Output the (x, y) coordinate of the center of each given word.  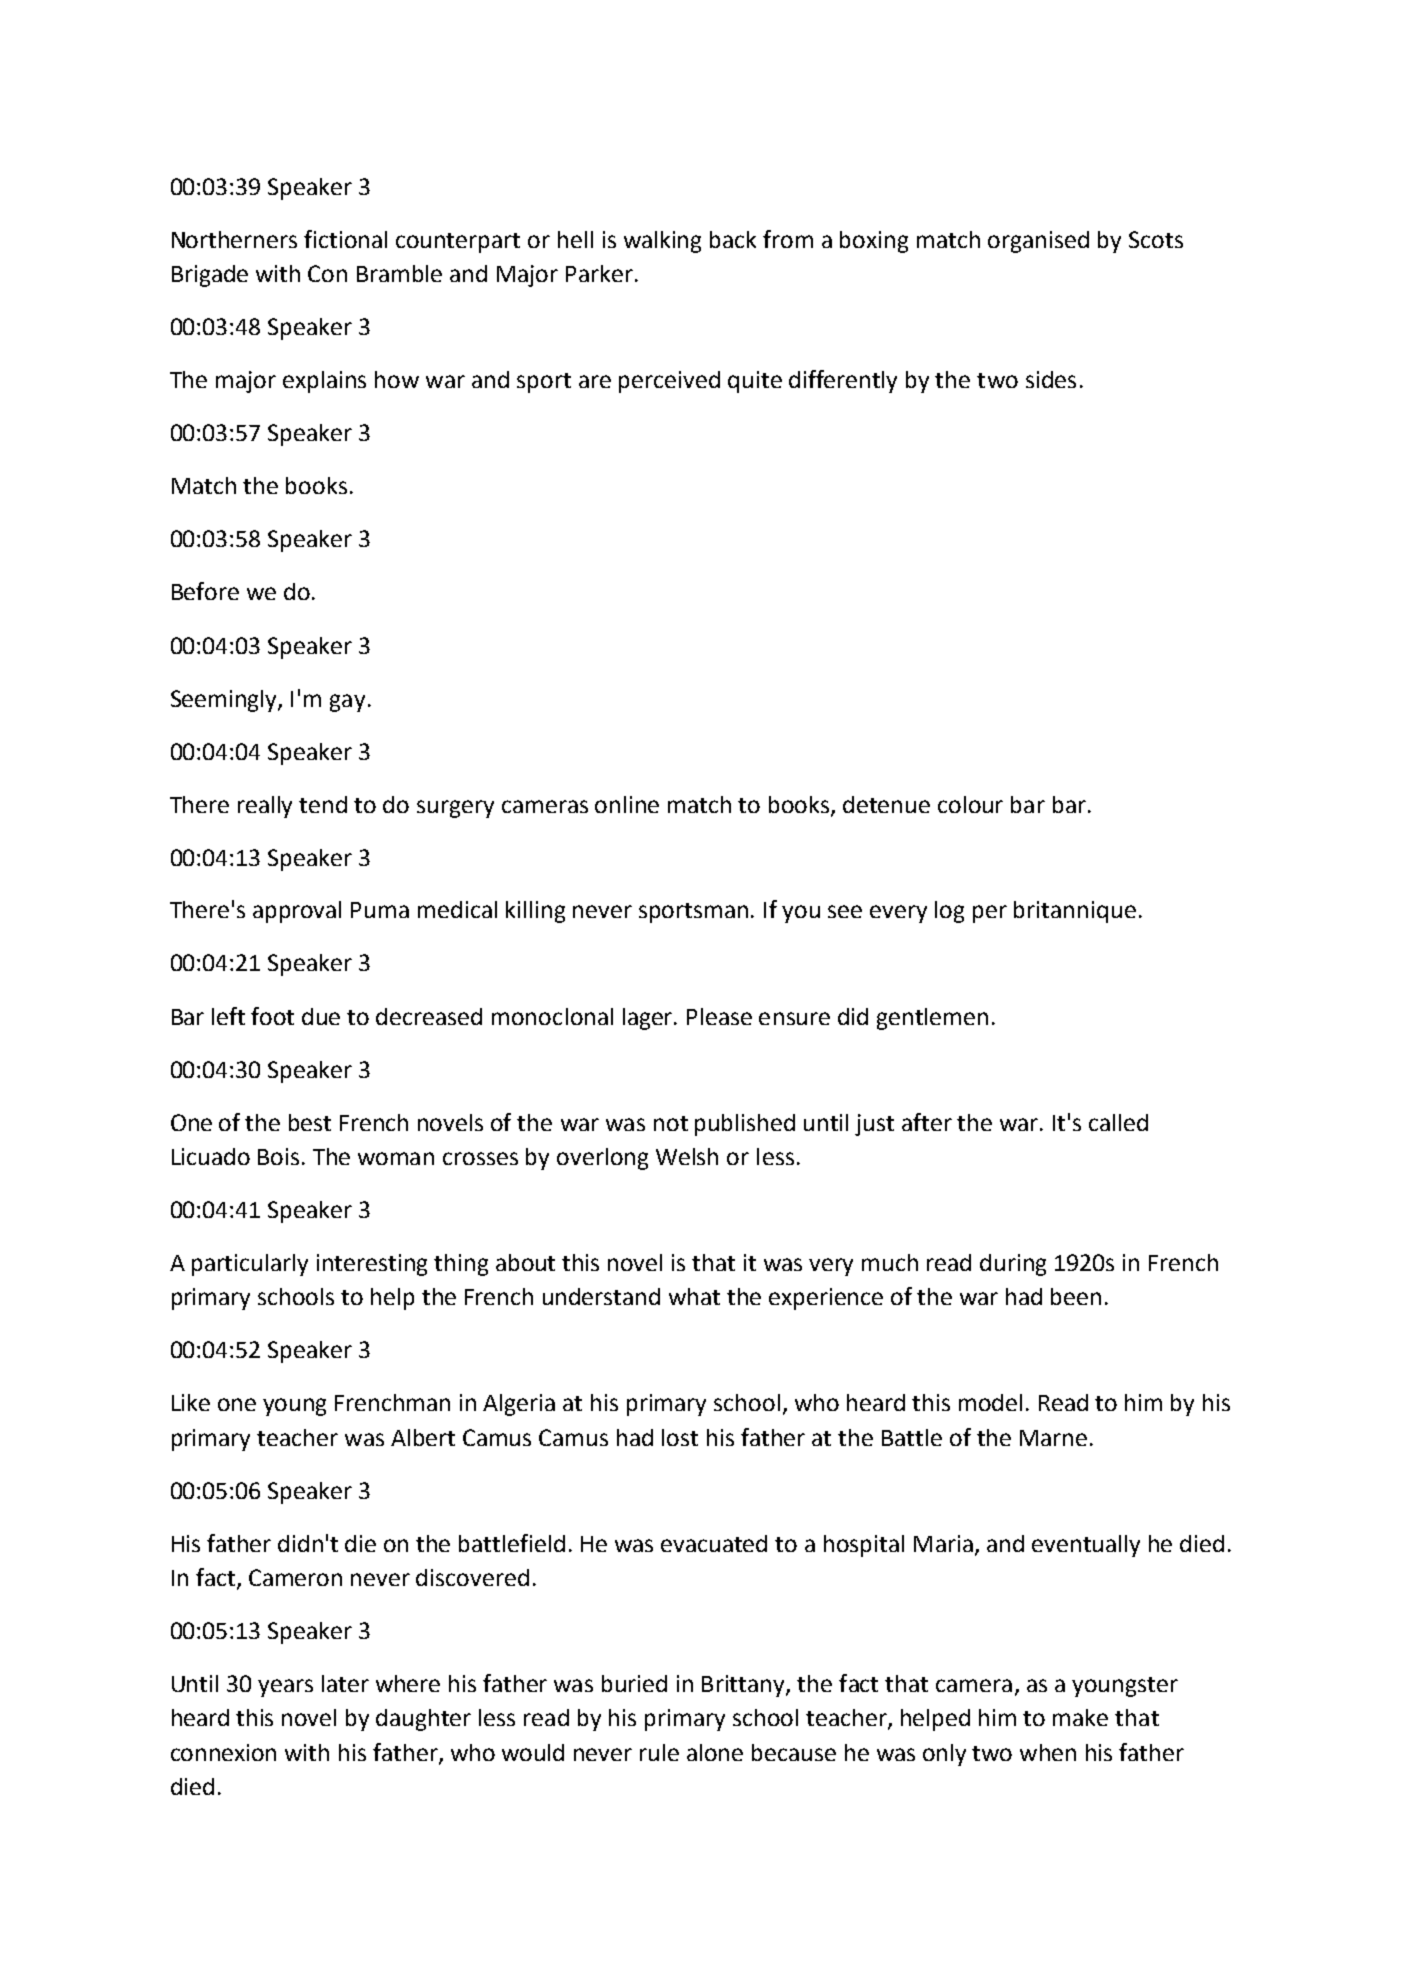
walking (662, 242)
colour (970, 804)
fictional (345, 239)
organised (1038, 242)
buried (634, 1683)
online (627, 804)
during (1013, 1265)
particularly (250, 1265)
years (285, 1688)
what (694, 1296)
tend (323, 804)
